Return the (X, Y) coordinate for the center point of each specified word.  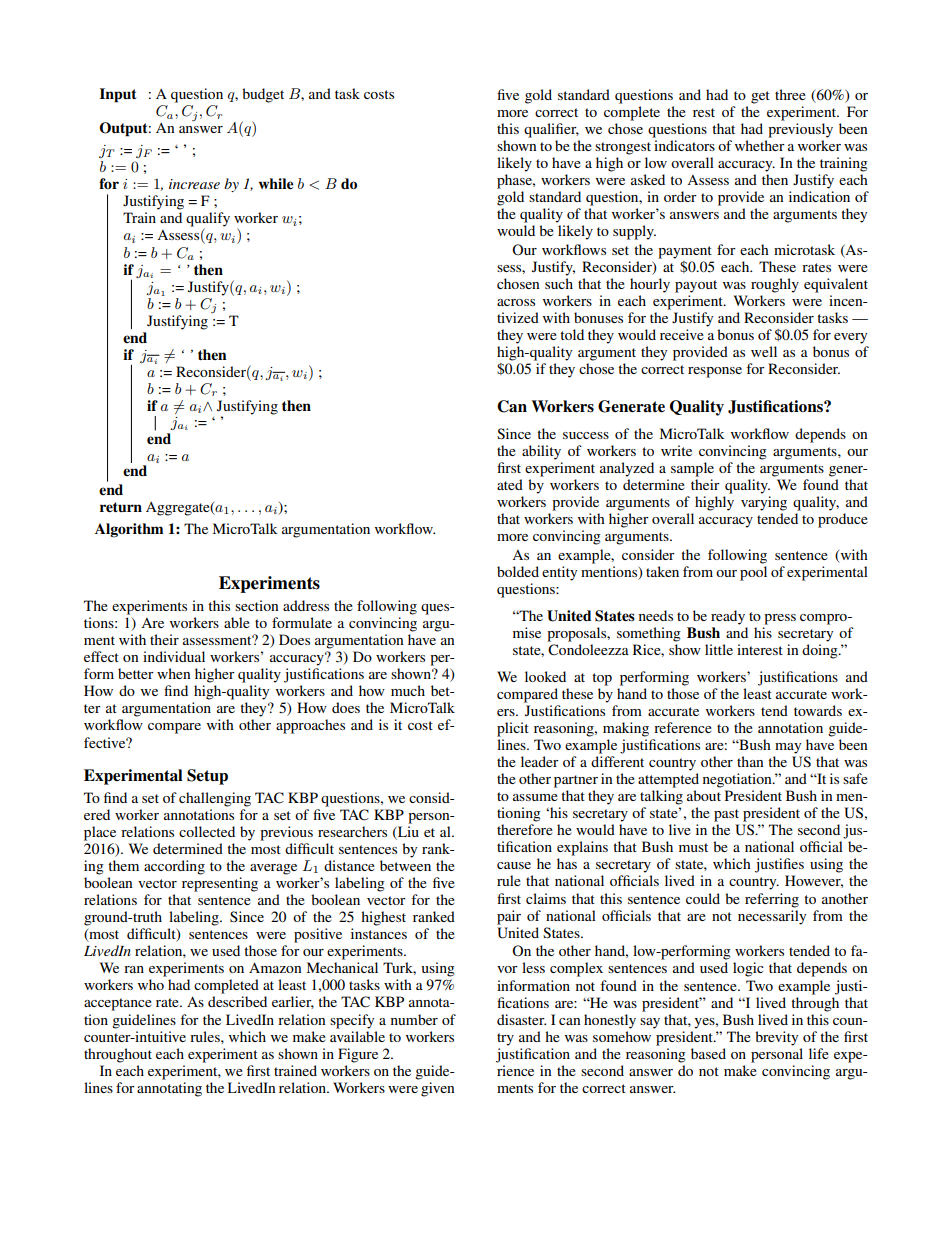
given (438, 1089)
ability (541, 452)
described (237, 1001)
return (121, 507)
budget (263, 95)
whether (760, 145)
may (788, 748)
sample (692, 469)
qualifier (551, 130)
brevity (776, 1038)
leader (540, 761)
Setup (207, 777)
